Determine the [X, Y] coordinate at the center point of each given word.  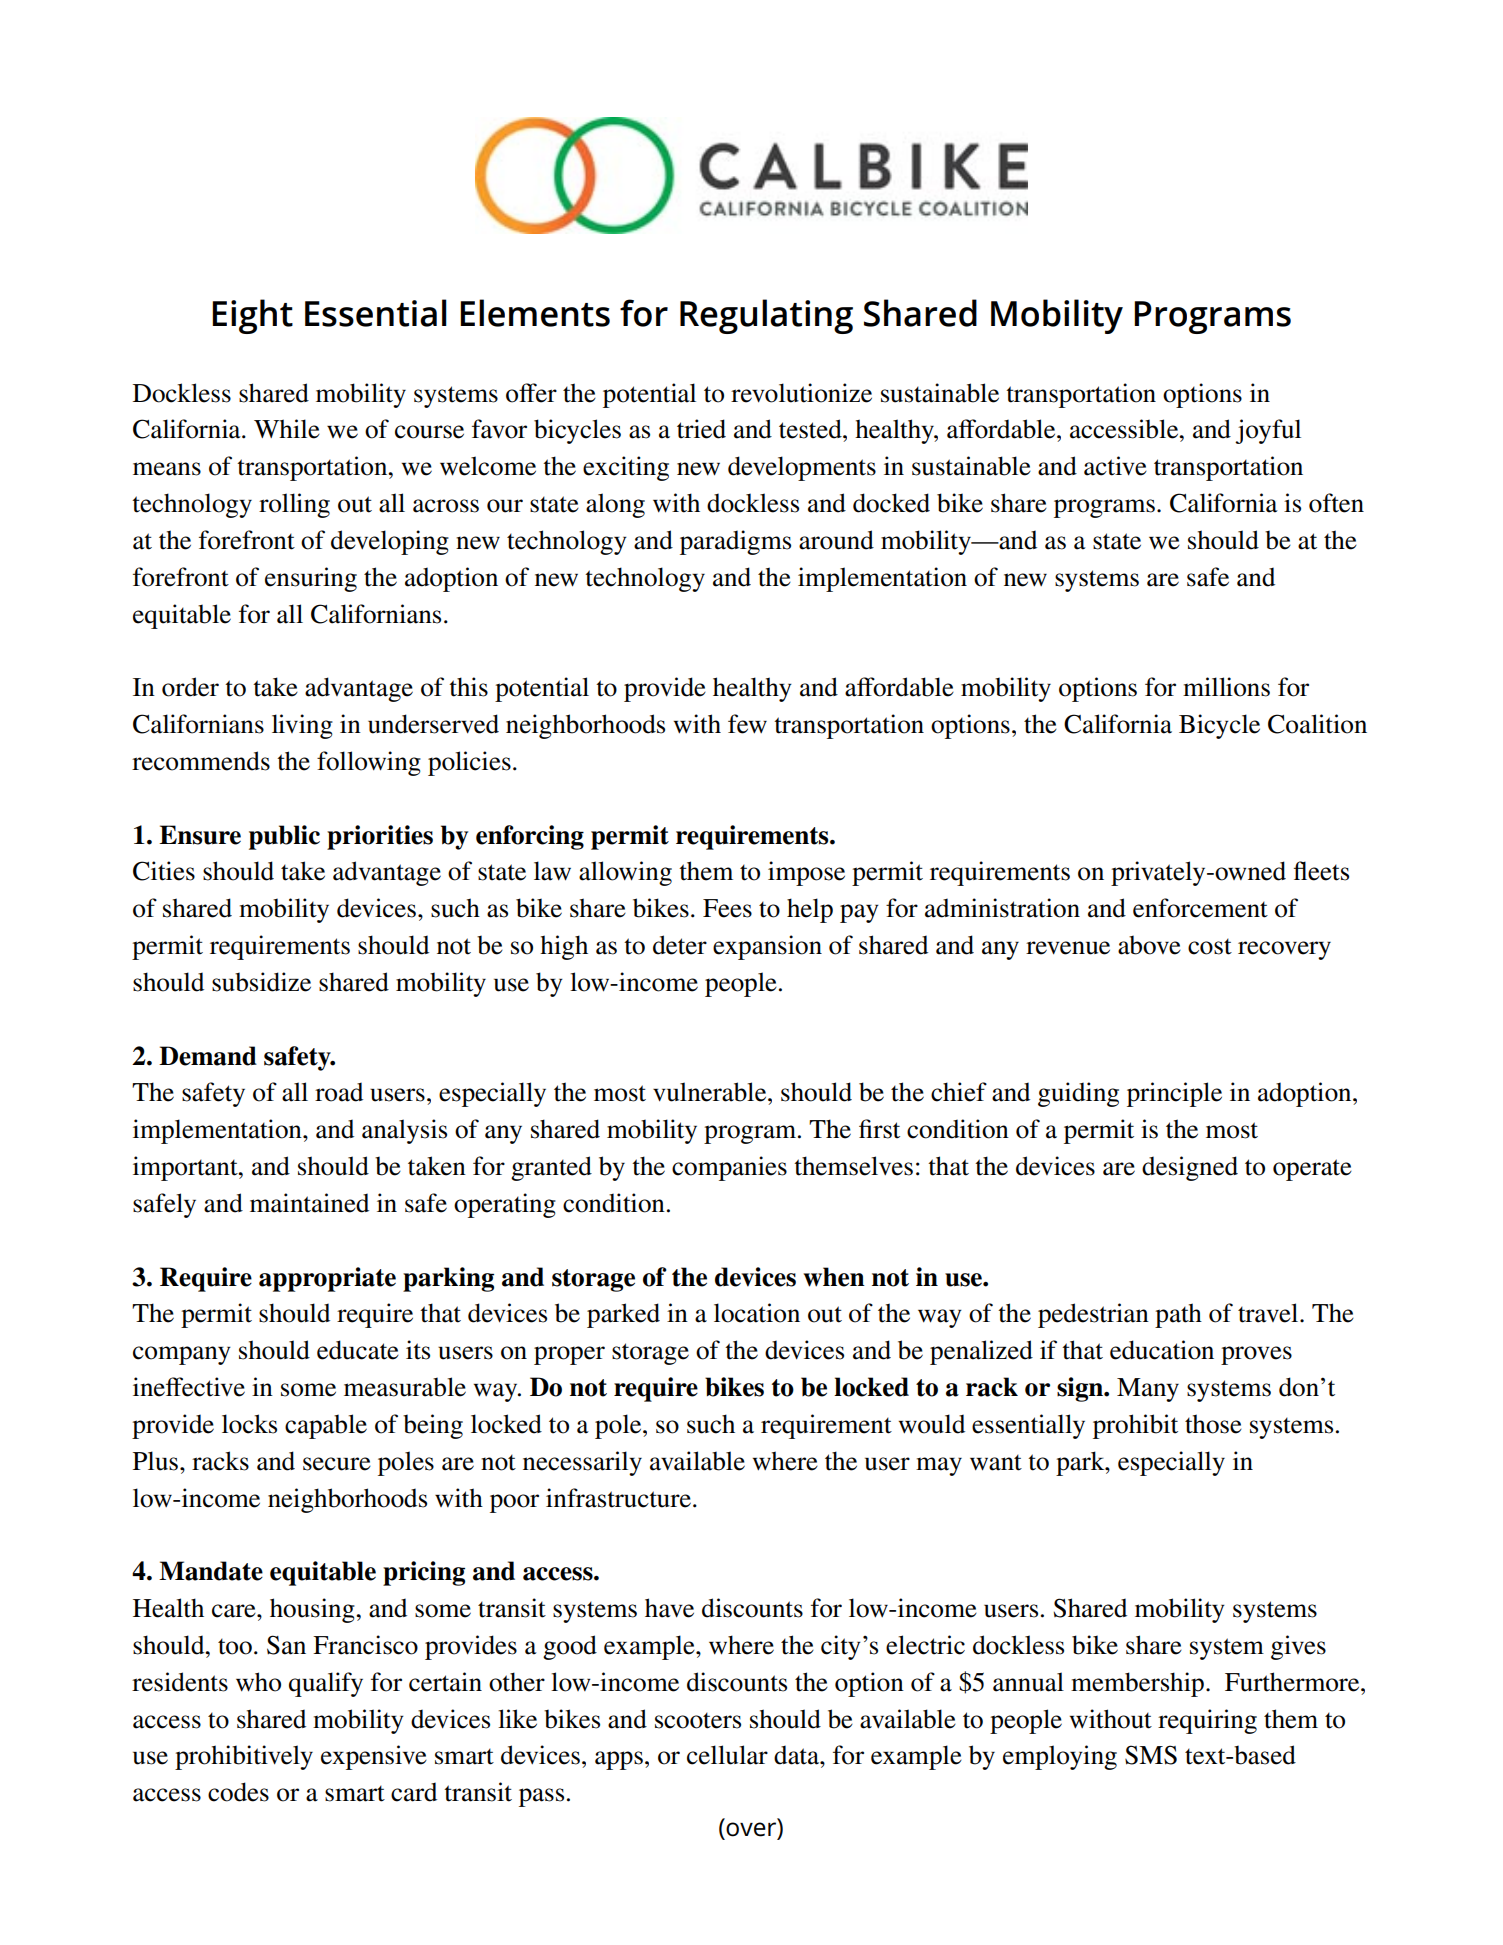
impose [806, 873]
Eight [252, 316]
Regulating [766, 316]
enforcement [1200, 908]
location [757, 1313]
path [1178, 1315]
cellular [727, 1755]
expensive [374, 1757]
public [284, 837]
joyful [1268, 431]
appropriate [327, 1279]
